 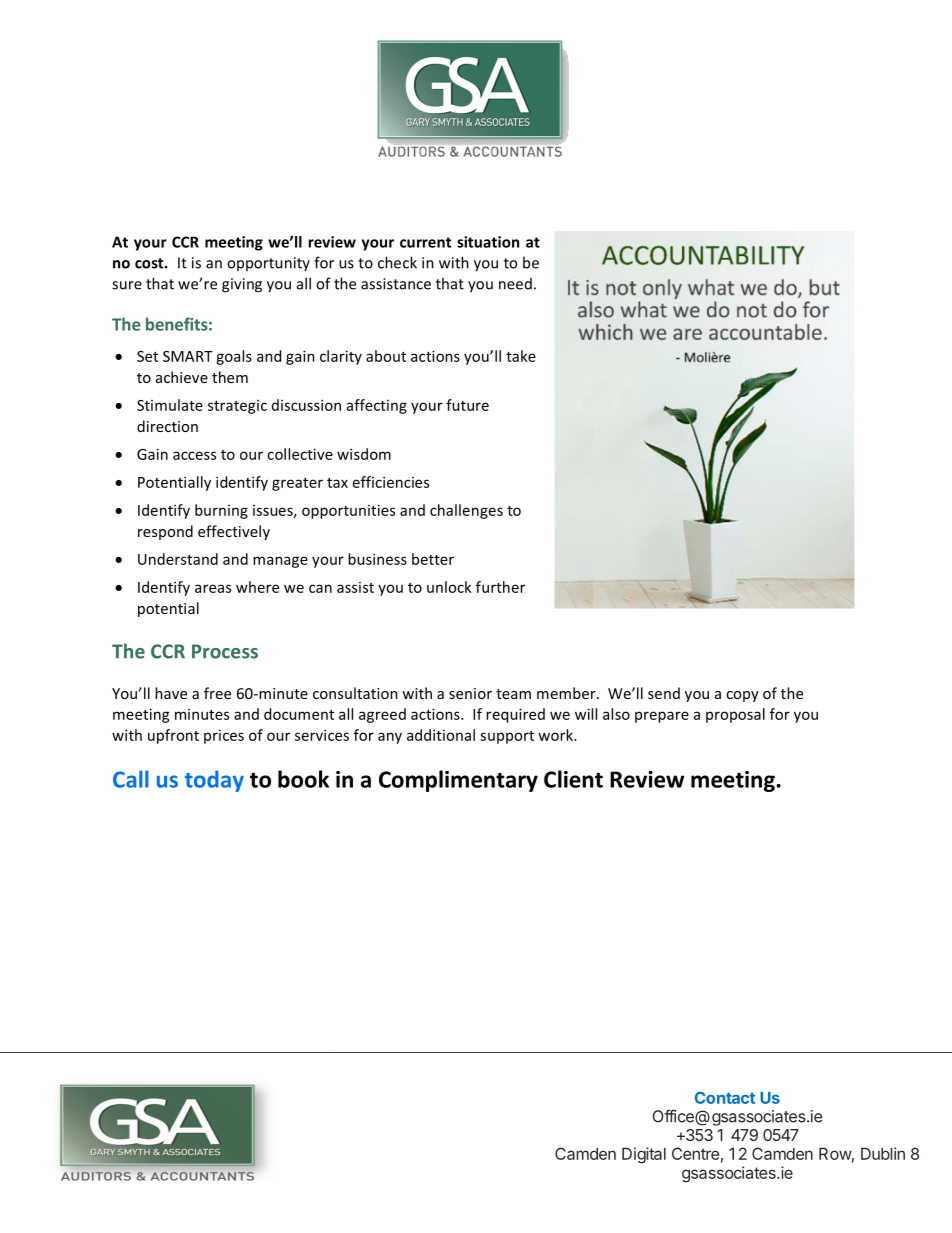 I want to click on need, so click(x=515, y=284).
